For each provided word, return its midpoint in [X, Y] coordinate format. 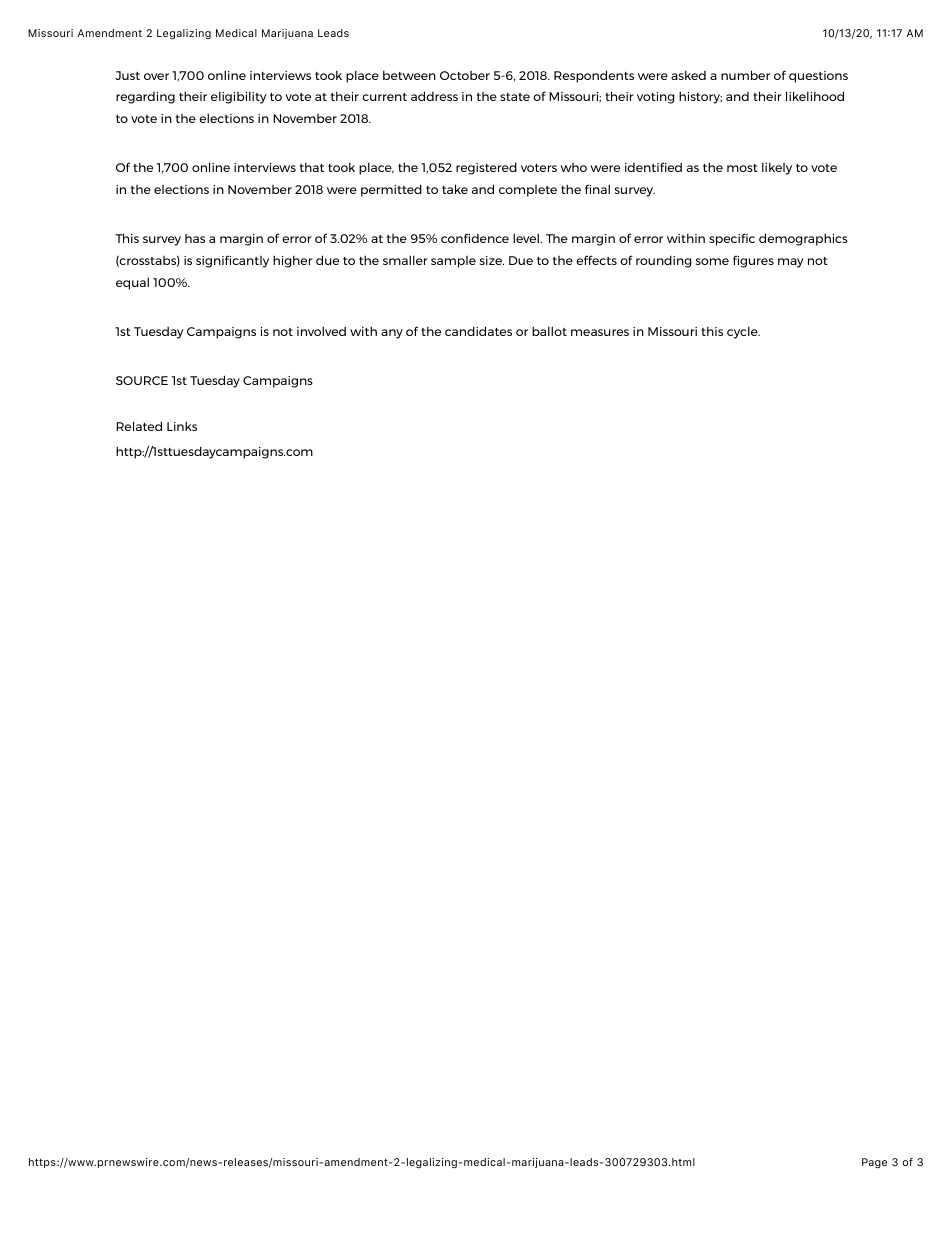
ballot [549, 331]
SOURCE [142, 380]
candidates [478, 331]
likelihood [815, 96]
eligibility [239, 97]
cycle [743, 332]
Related [139, 426]
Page [874, 1163]
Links [182, 426]
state [515, 97]
